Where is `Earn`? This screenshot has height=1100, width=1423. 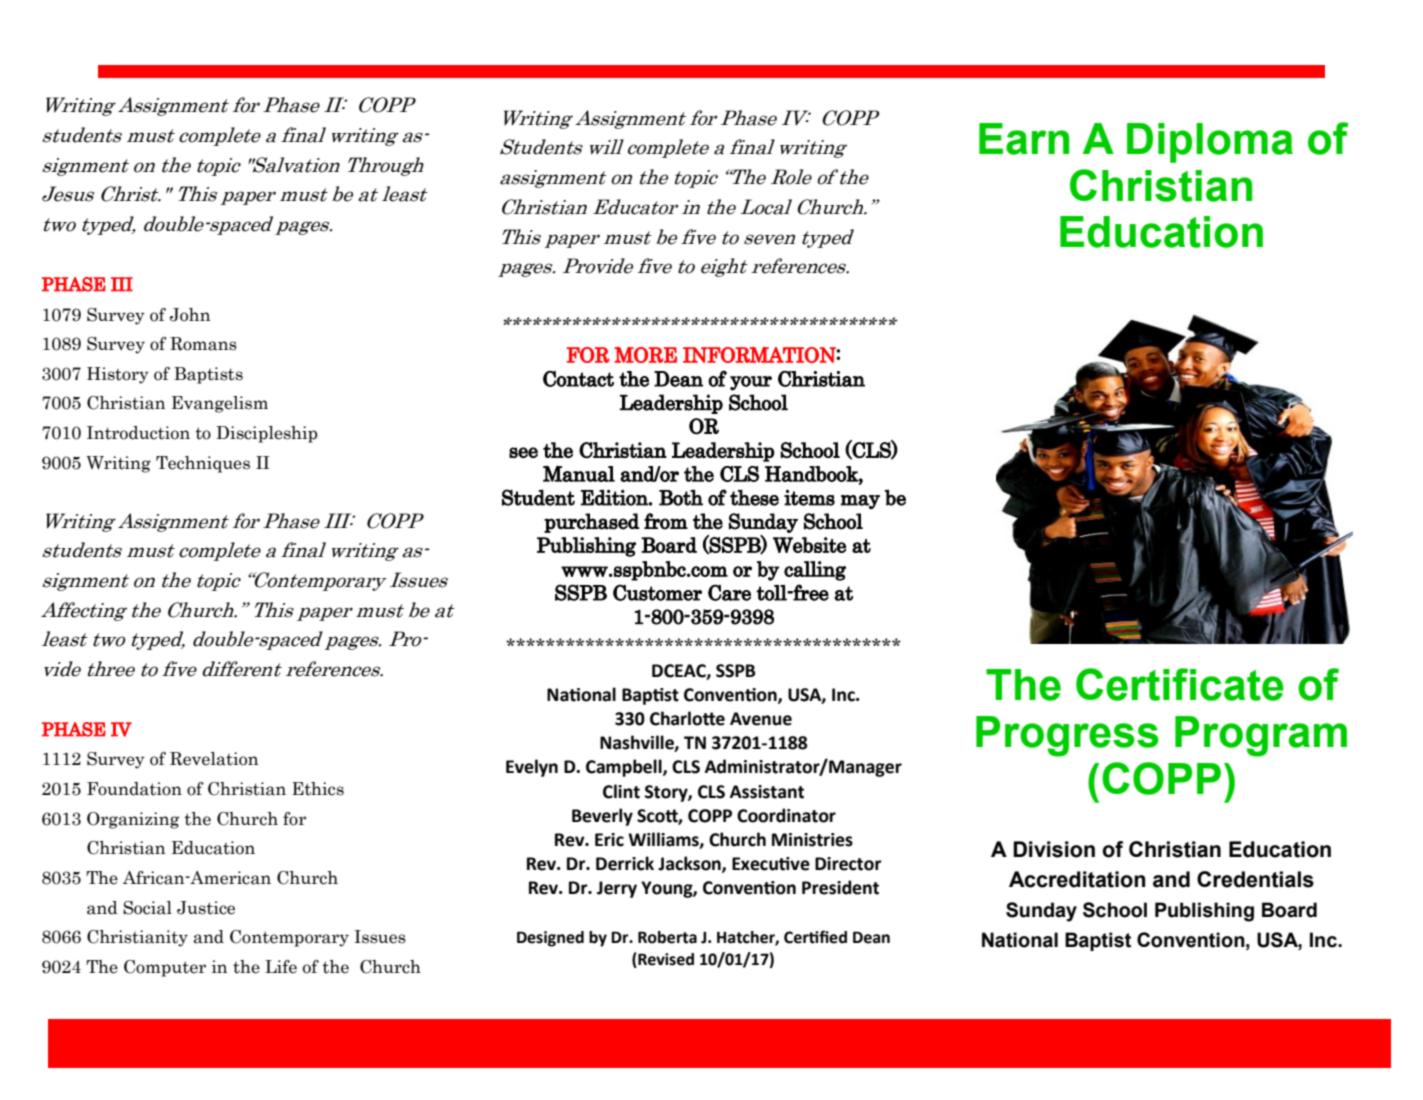 Earn is located at coordinates (1024, 139).
